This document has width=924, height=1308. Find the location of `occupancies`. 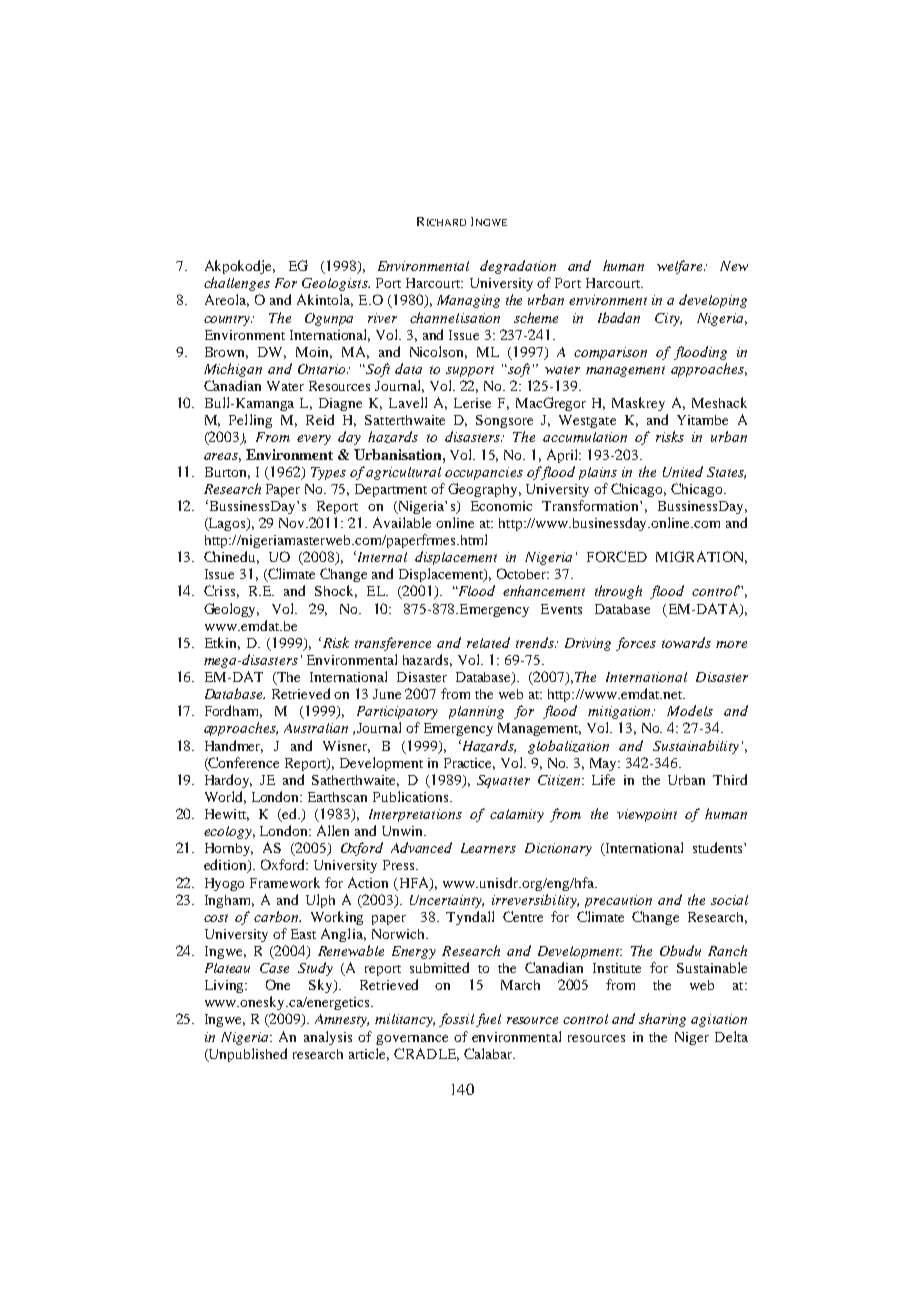

occupancies is located at coordinates (484, 473).
